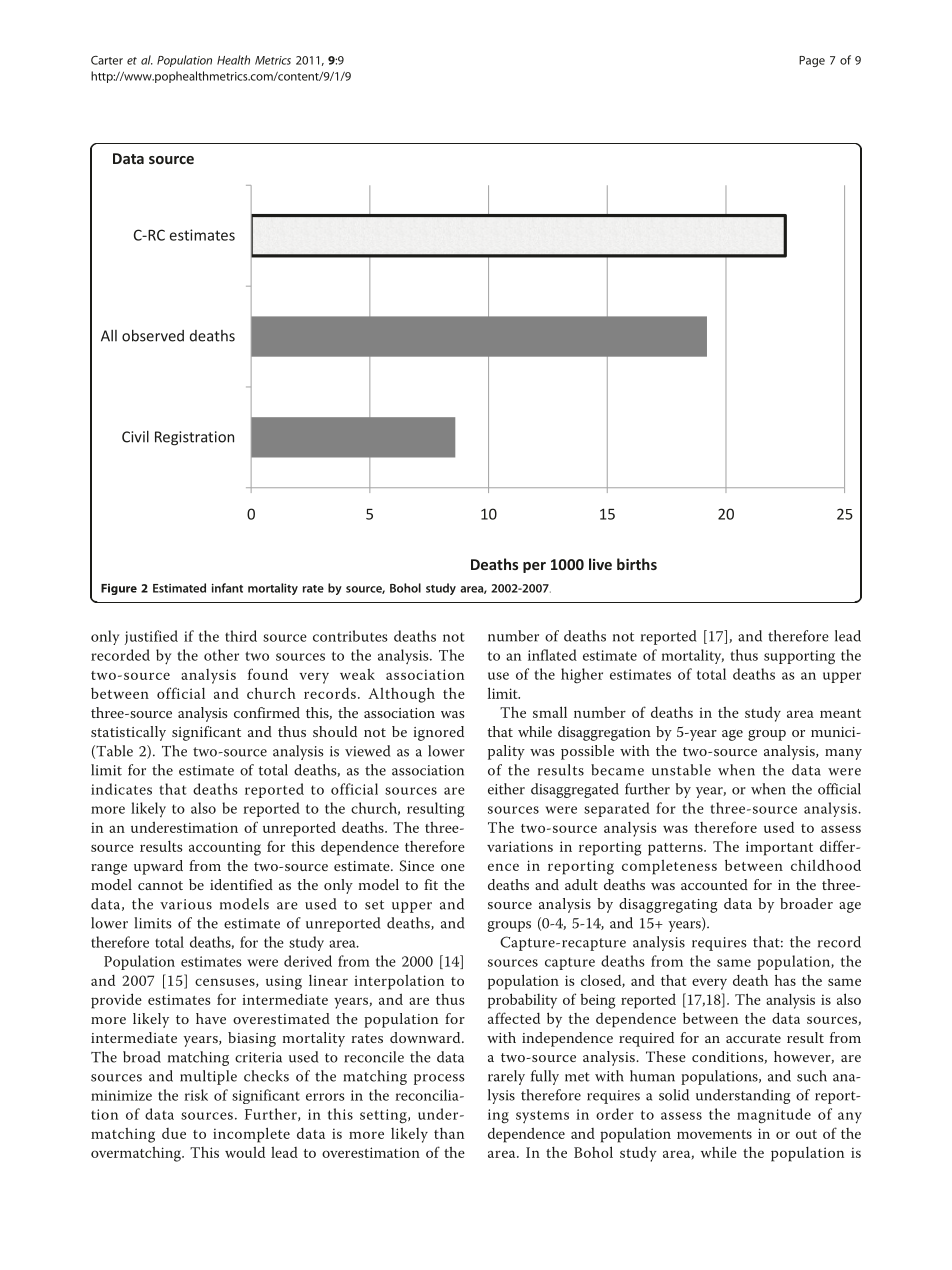  Describe the element at coordinates (552, 655) in the page. I see `inflated` at that location.
